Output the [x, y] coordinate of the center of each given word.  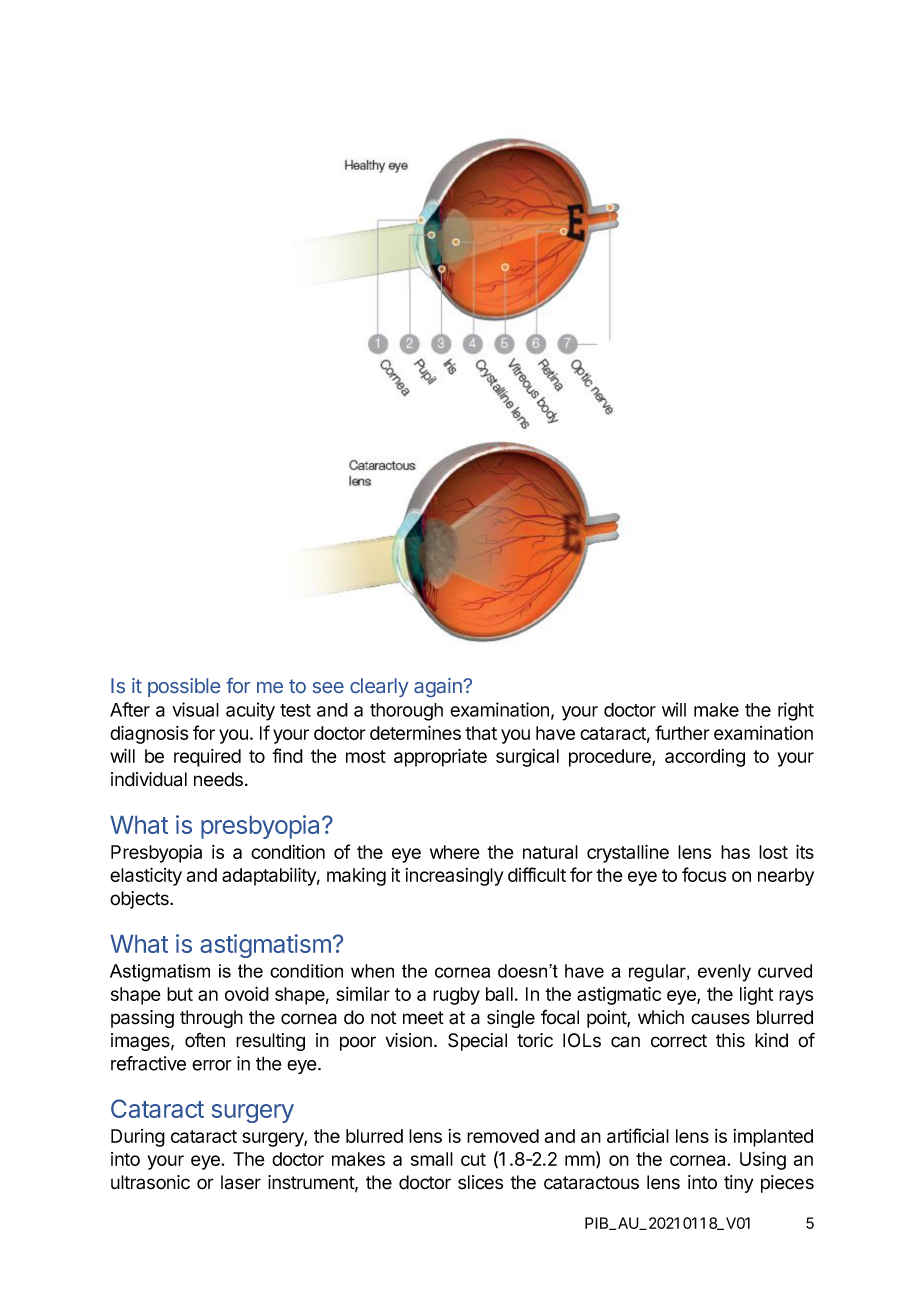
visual [195, 709]
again [439, 687]
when [372, 971]
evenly [724, 973]
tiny [738, 1184]
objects [140, 900]
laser [241, 1182]
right [796, 711]
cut [473, 1159]
